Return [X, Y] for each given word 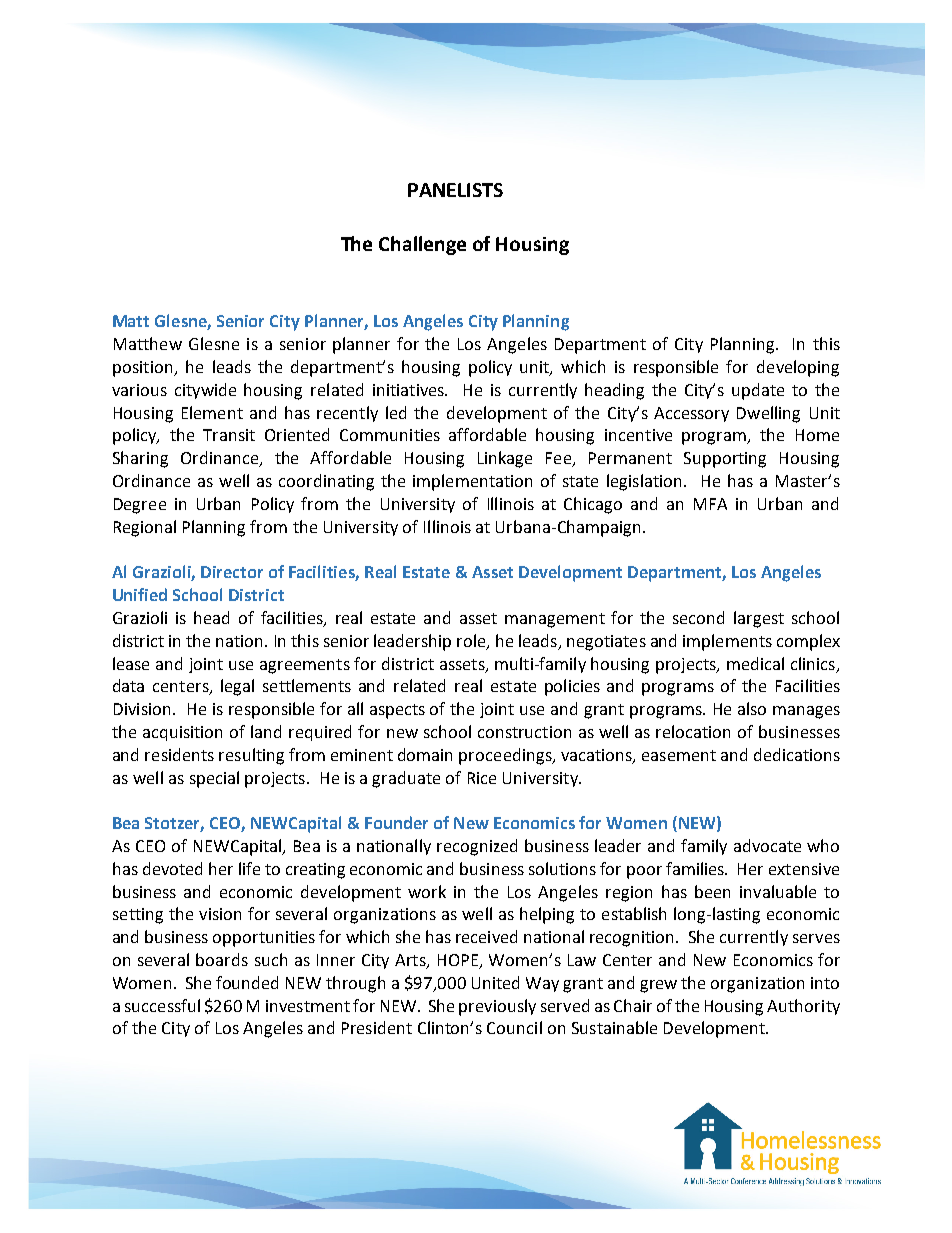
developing [798, 368]
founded [247, 982]
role [472, 641]
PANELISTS [455, 190]
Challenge [422, 245]
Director [232, 572]
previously [497, 1007]
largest [759, 619]
